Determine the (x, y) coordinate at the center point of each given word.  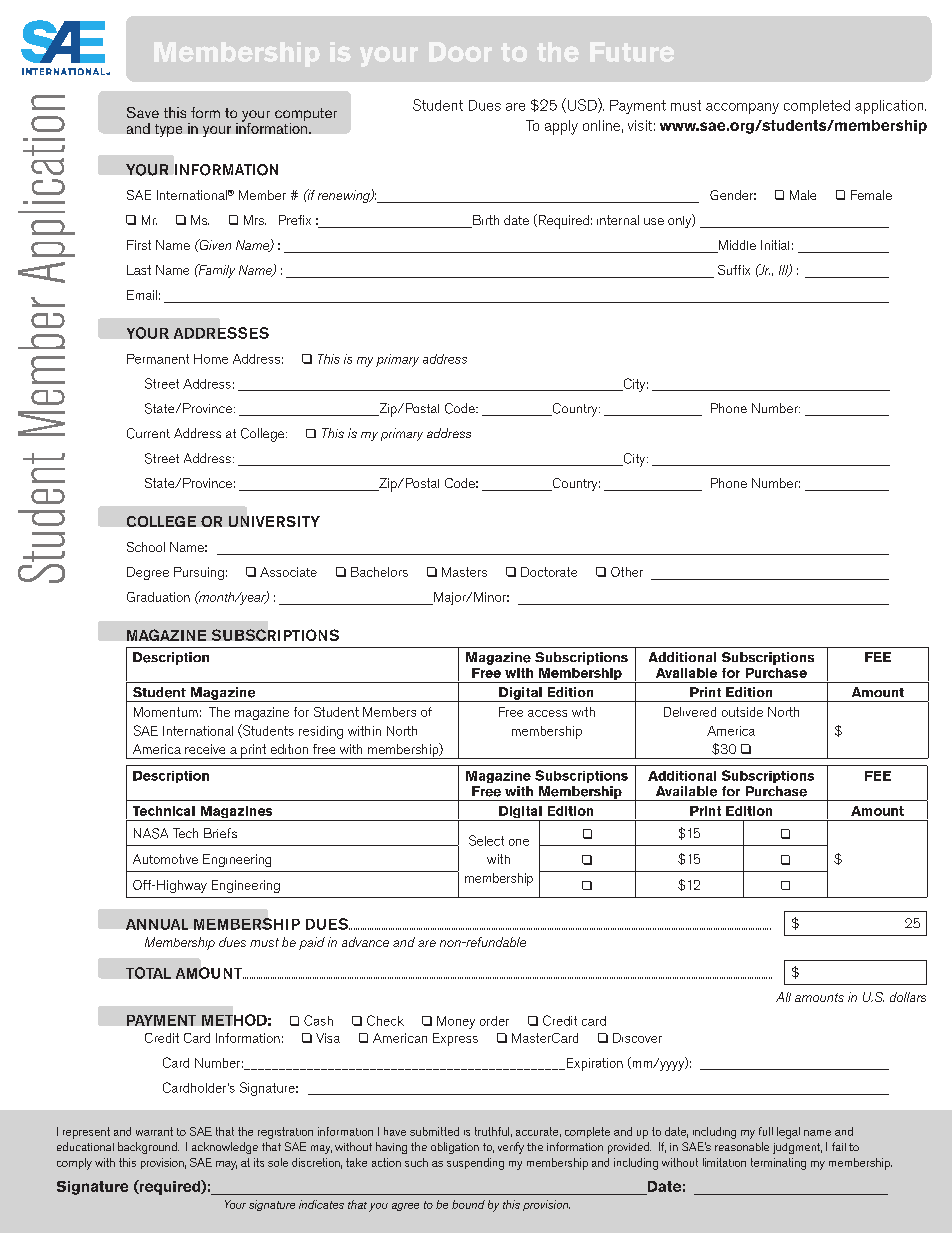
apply (561, 127)
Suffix (734, 270)
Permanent (158, 359)
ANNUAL (157, 924)
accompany (742, 108)
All (783, 997)
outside (742, 712)
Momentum (166, 712)
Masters (464, 572)
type (168, 130)
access (547, 713)
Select (486, 840)
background (148, 1148)
